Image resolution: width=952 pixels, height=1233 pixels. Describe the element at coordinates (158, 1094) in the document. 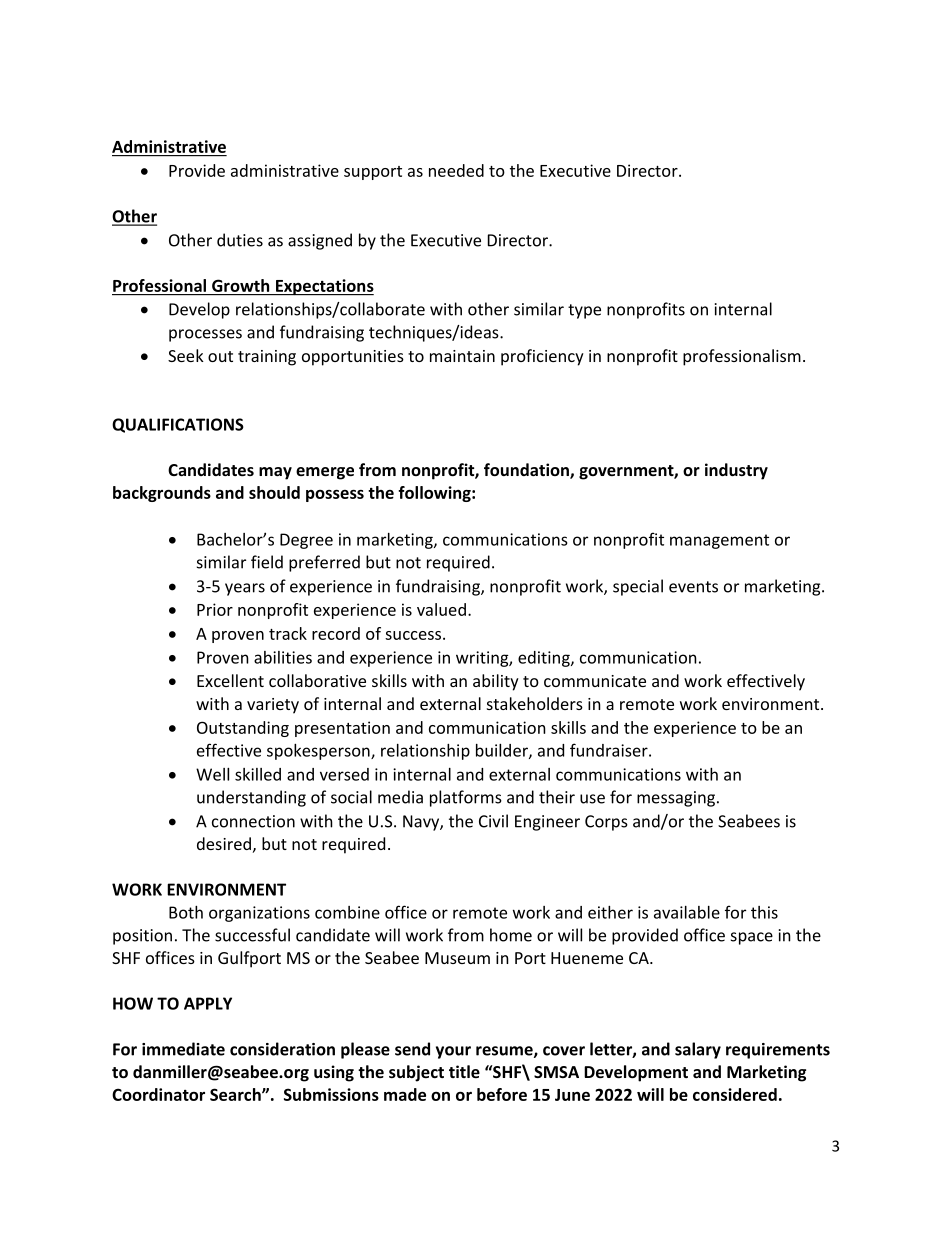

I see `Coordinator` at that location.
